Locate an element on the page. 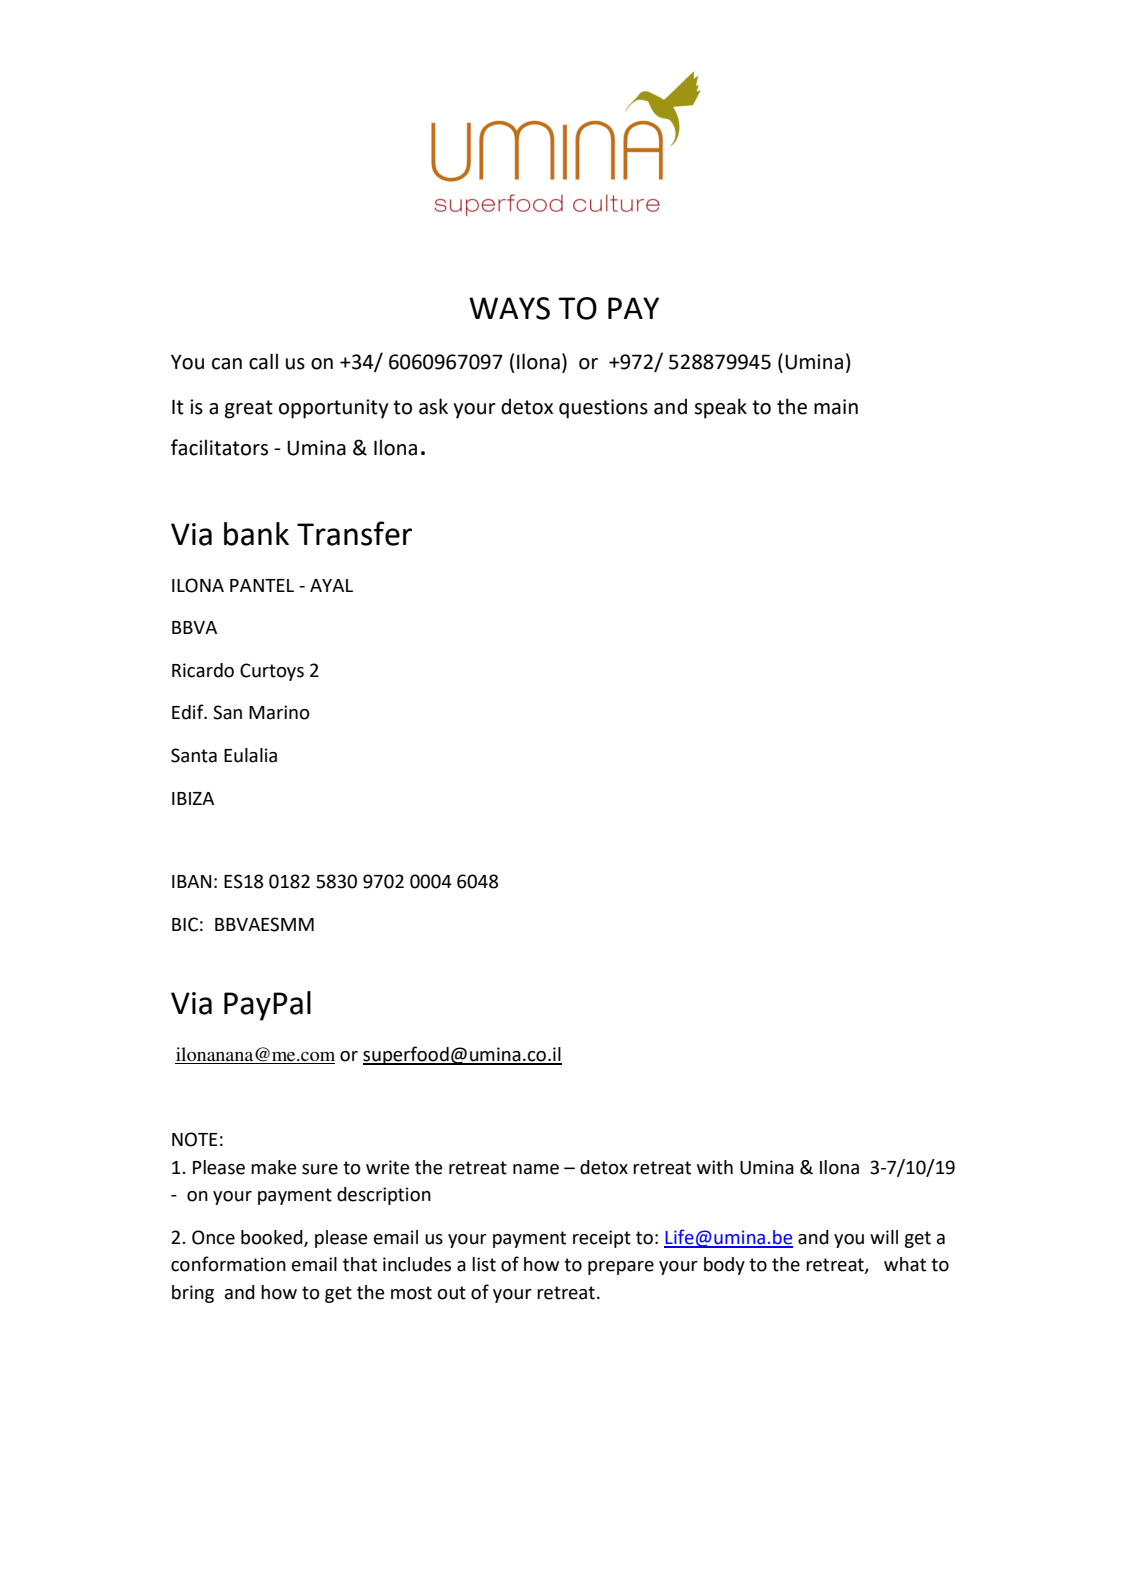  main is located at coordinates (836, 407).
